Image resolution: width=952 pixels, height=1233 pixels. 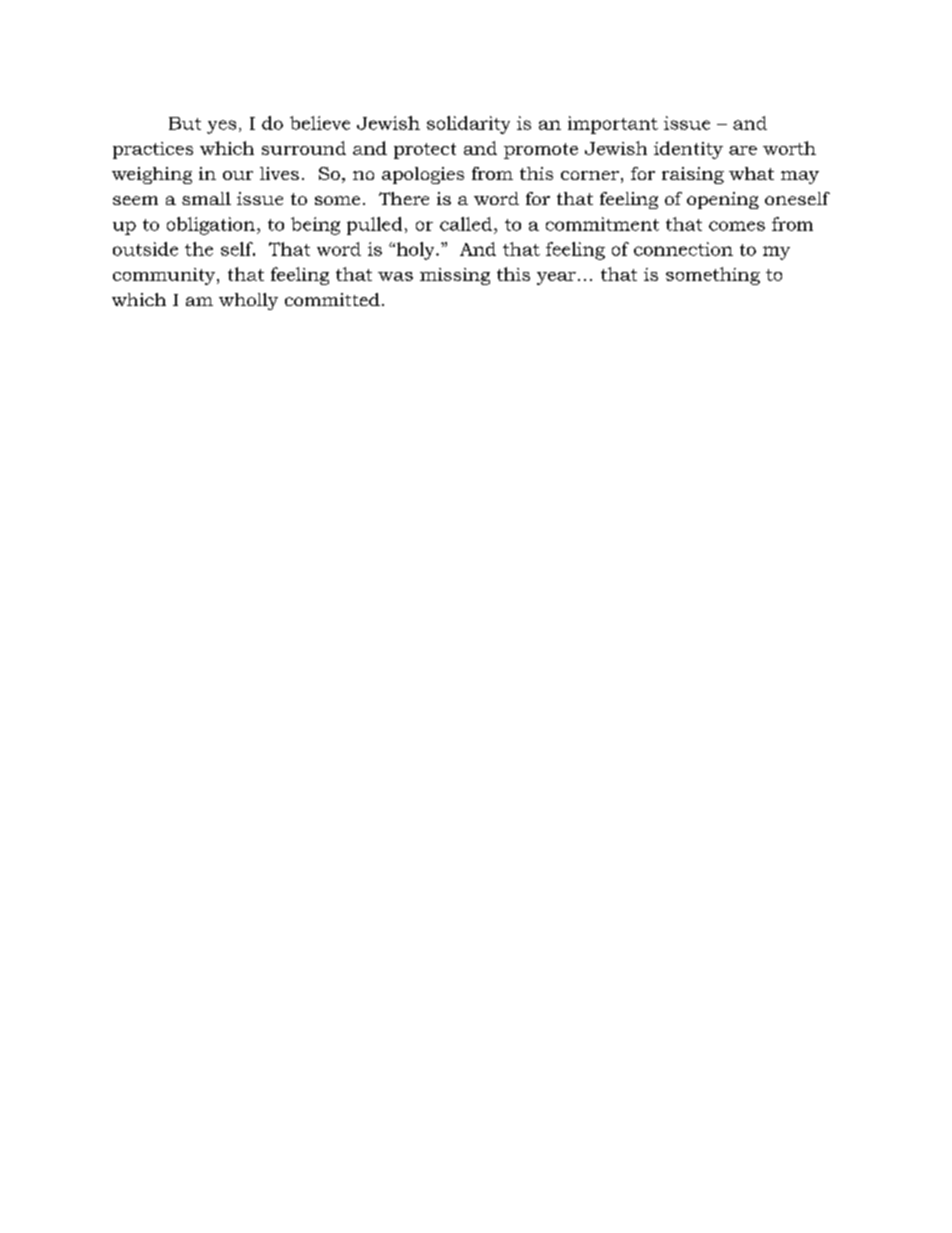 I want to click on called, so click(x=466, y=224).
